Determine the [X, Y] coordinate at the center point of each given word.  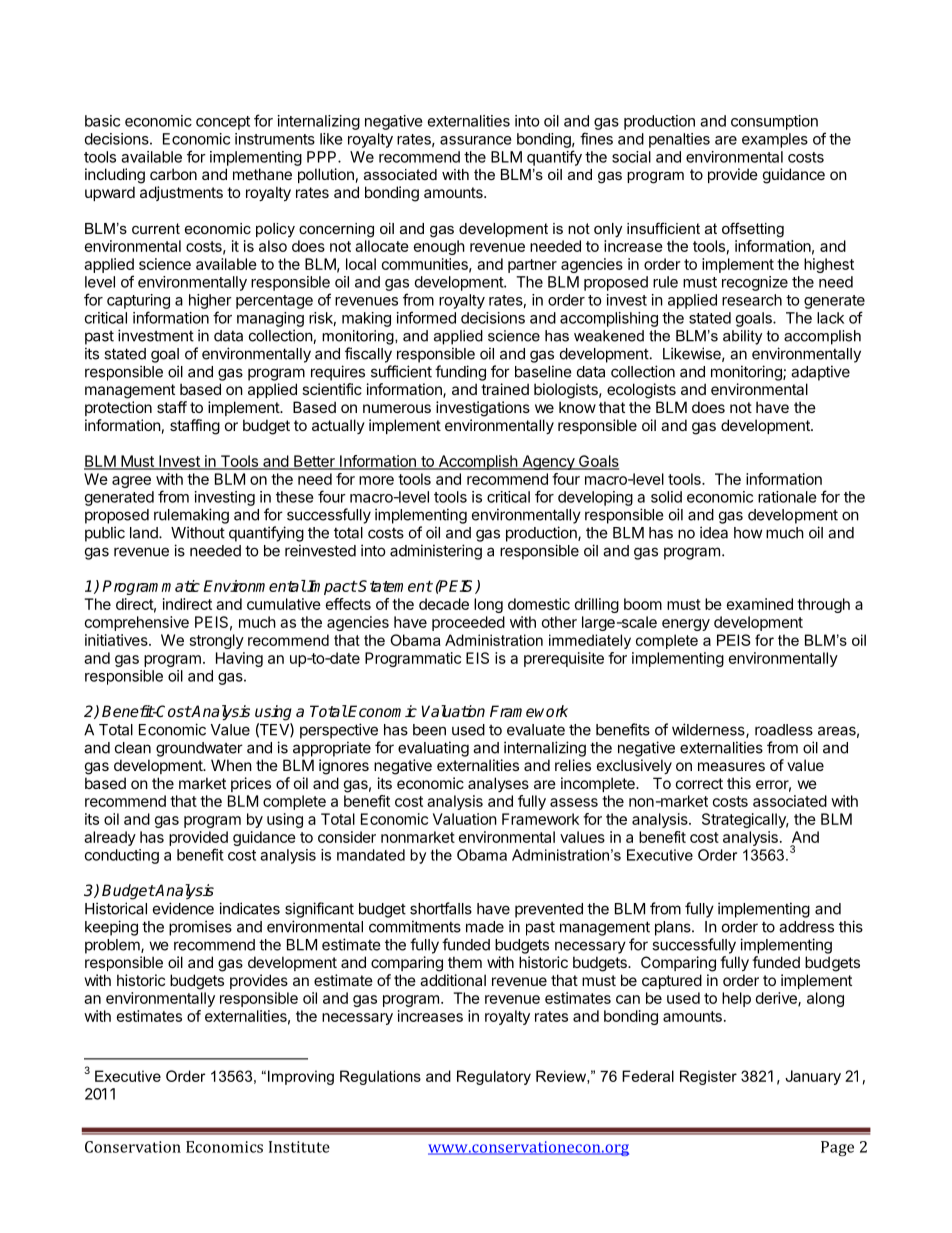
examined [760, 604]
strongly [217, 641]
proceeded [468, 623]
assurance [476, 140]
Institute [299, 1147]
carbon [173, 174]
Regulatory [494, 1077]
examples [775, 140]
